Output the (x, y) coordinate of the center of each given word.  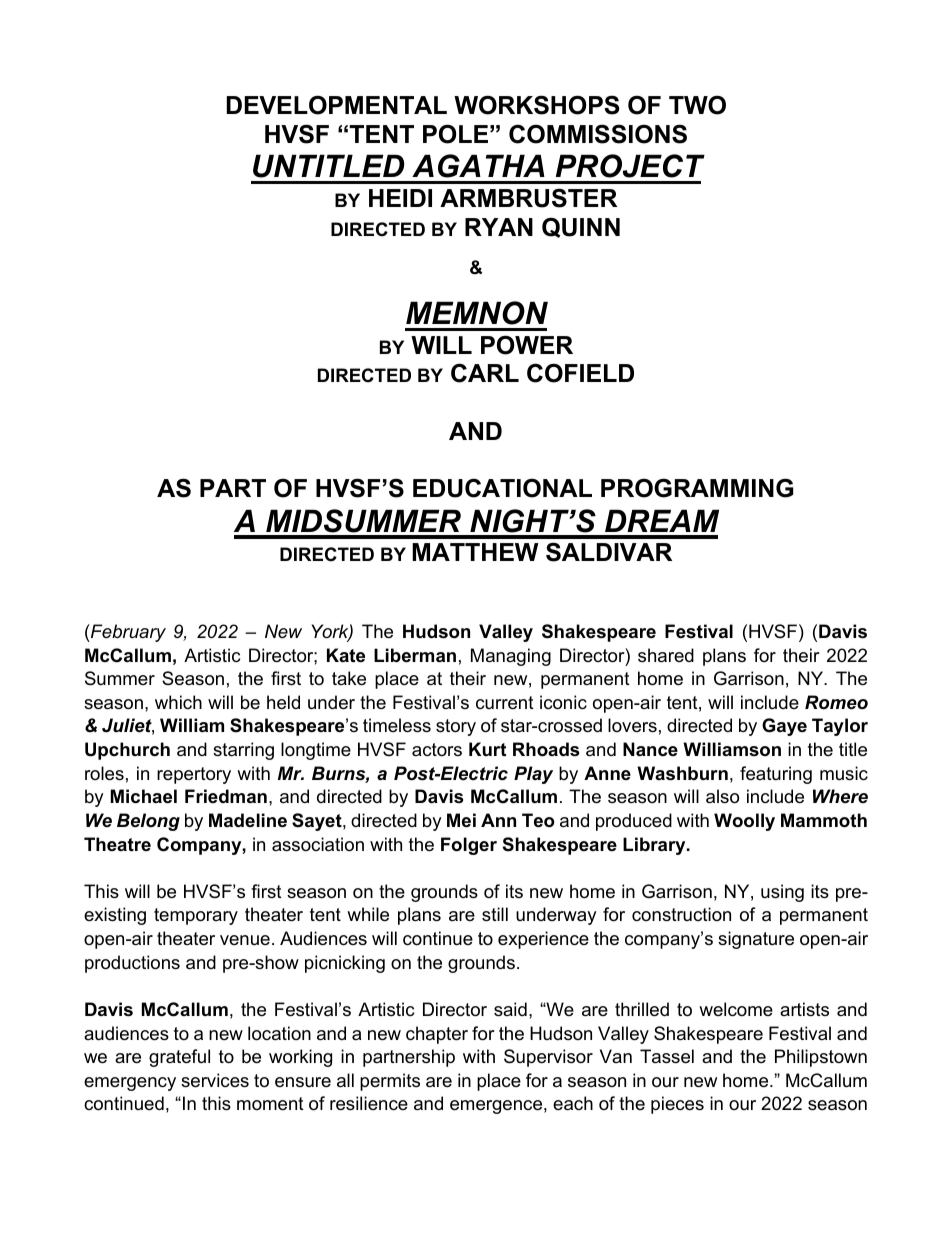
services (215, 1080)
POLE (455, 134)
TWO (697, 105)
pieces (677, 1105)
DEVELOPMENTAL (337, 105)
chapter (437, 1035)
